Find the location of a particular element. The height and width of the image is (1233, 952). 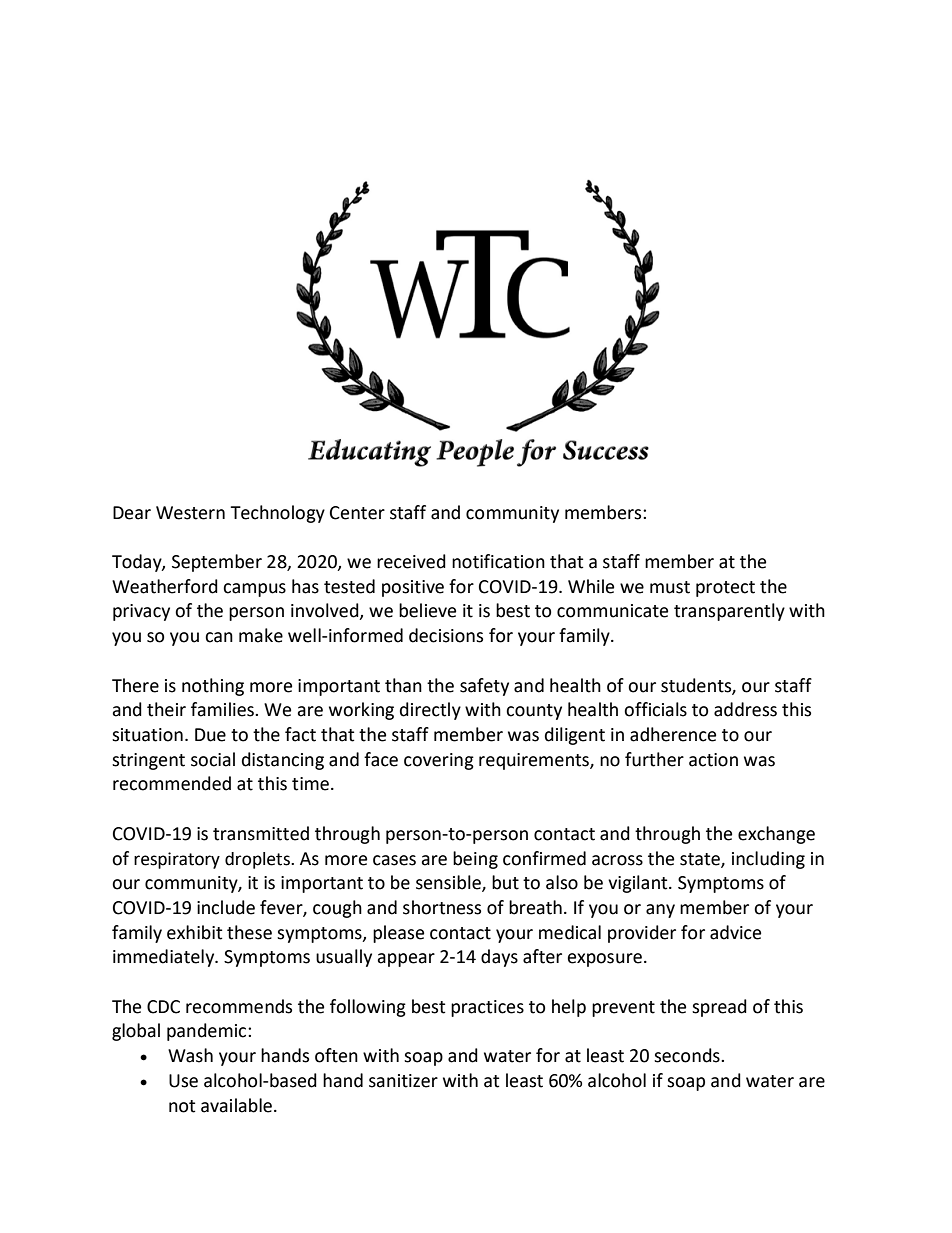

Western is located at coordinates (190, 513).
